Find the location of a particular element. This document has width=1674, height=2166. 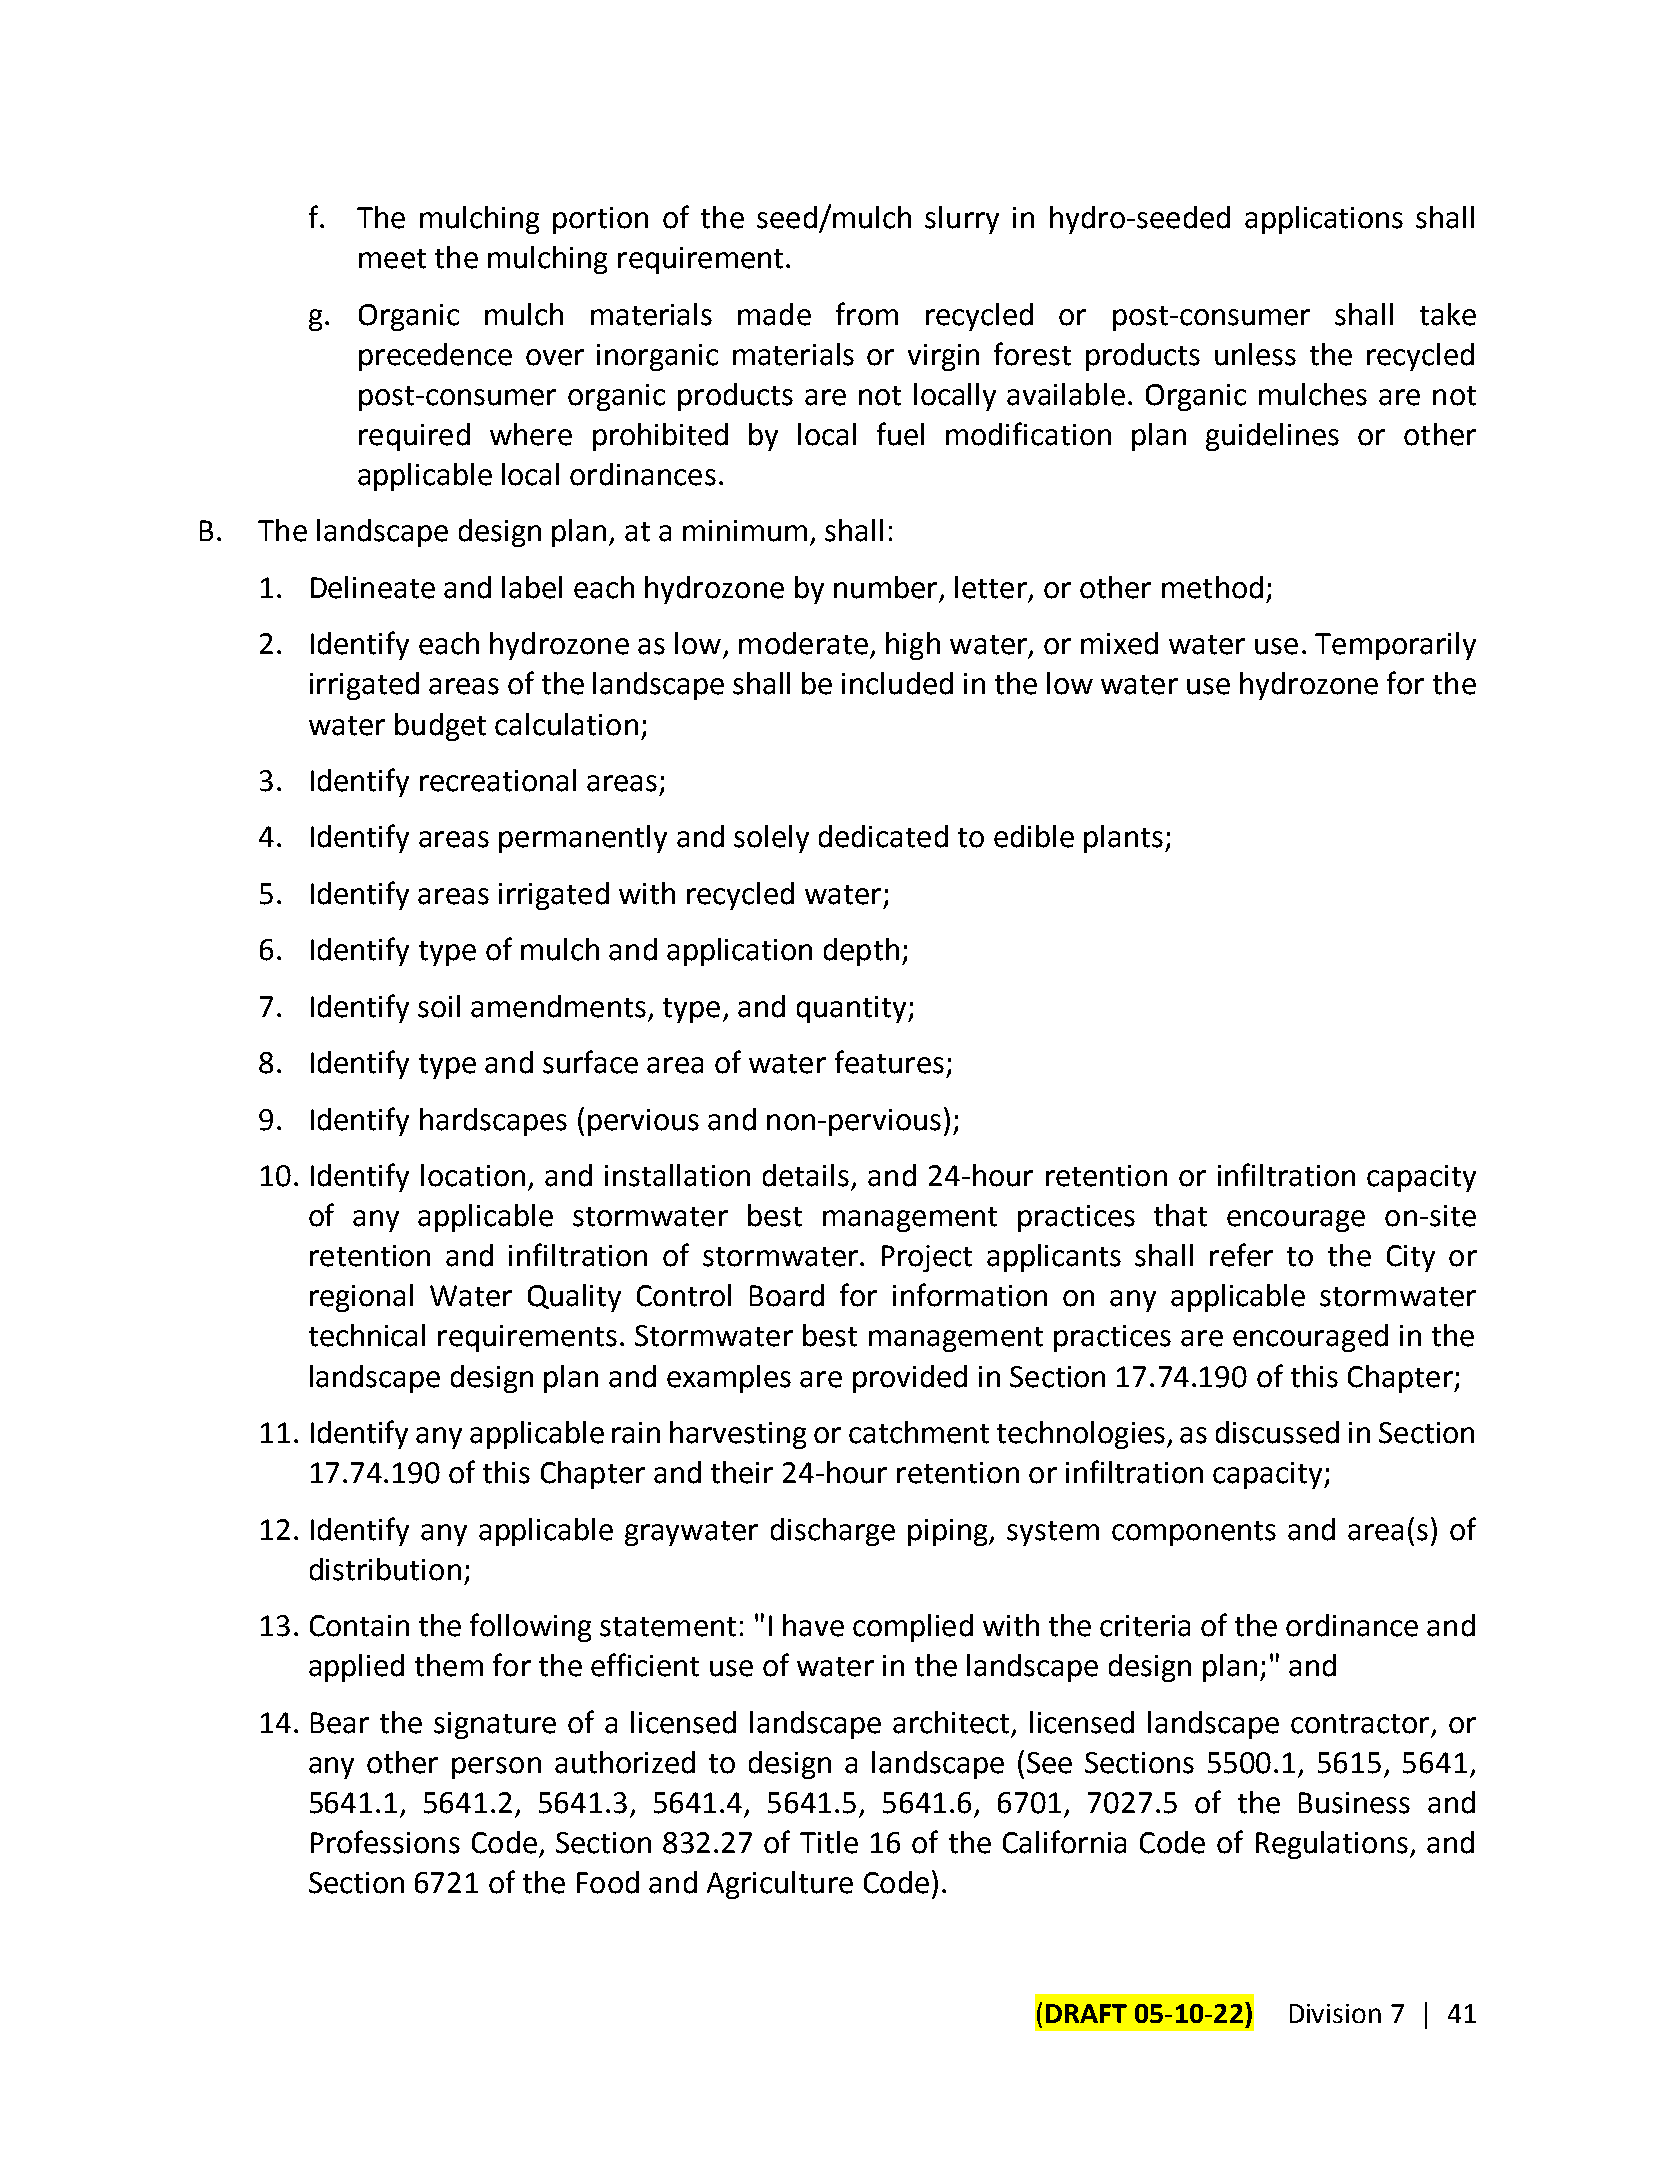

meet is located at coordinates (392, 259).
